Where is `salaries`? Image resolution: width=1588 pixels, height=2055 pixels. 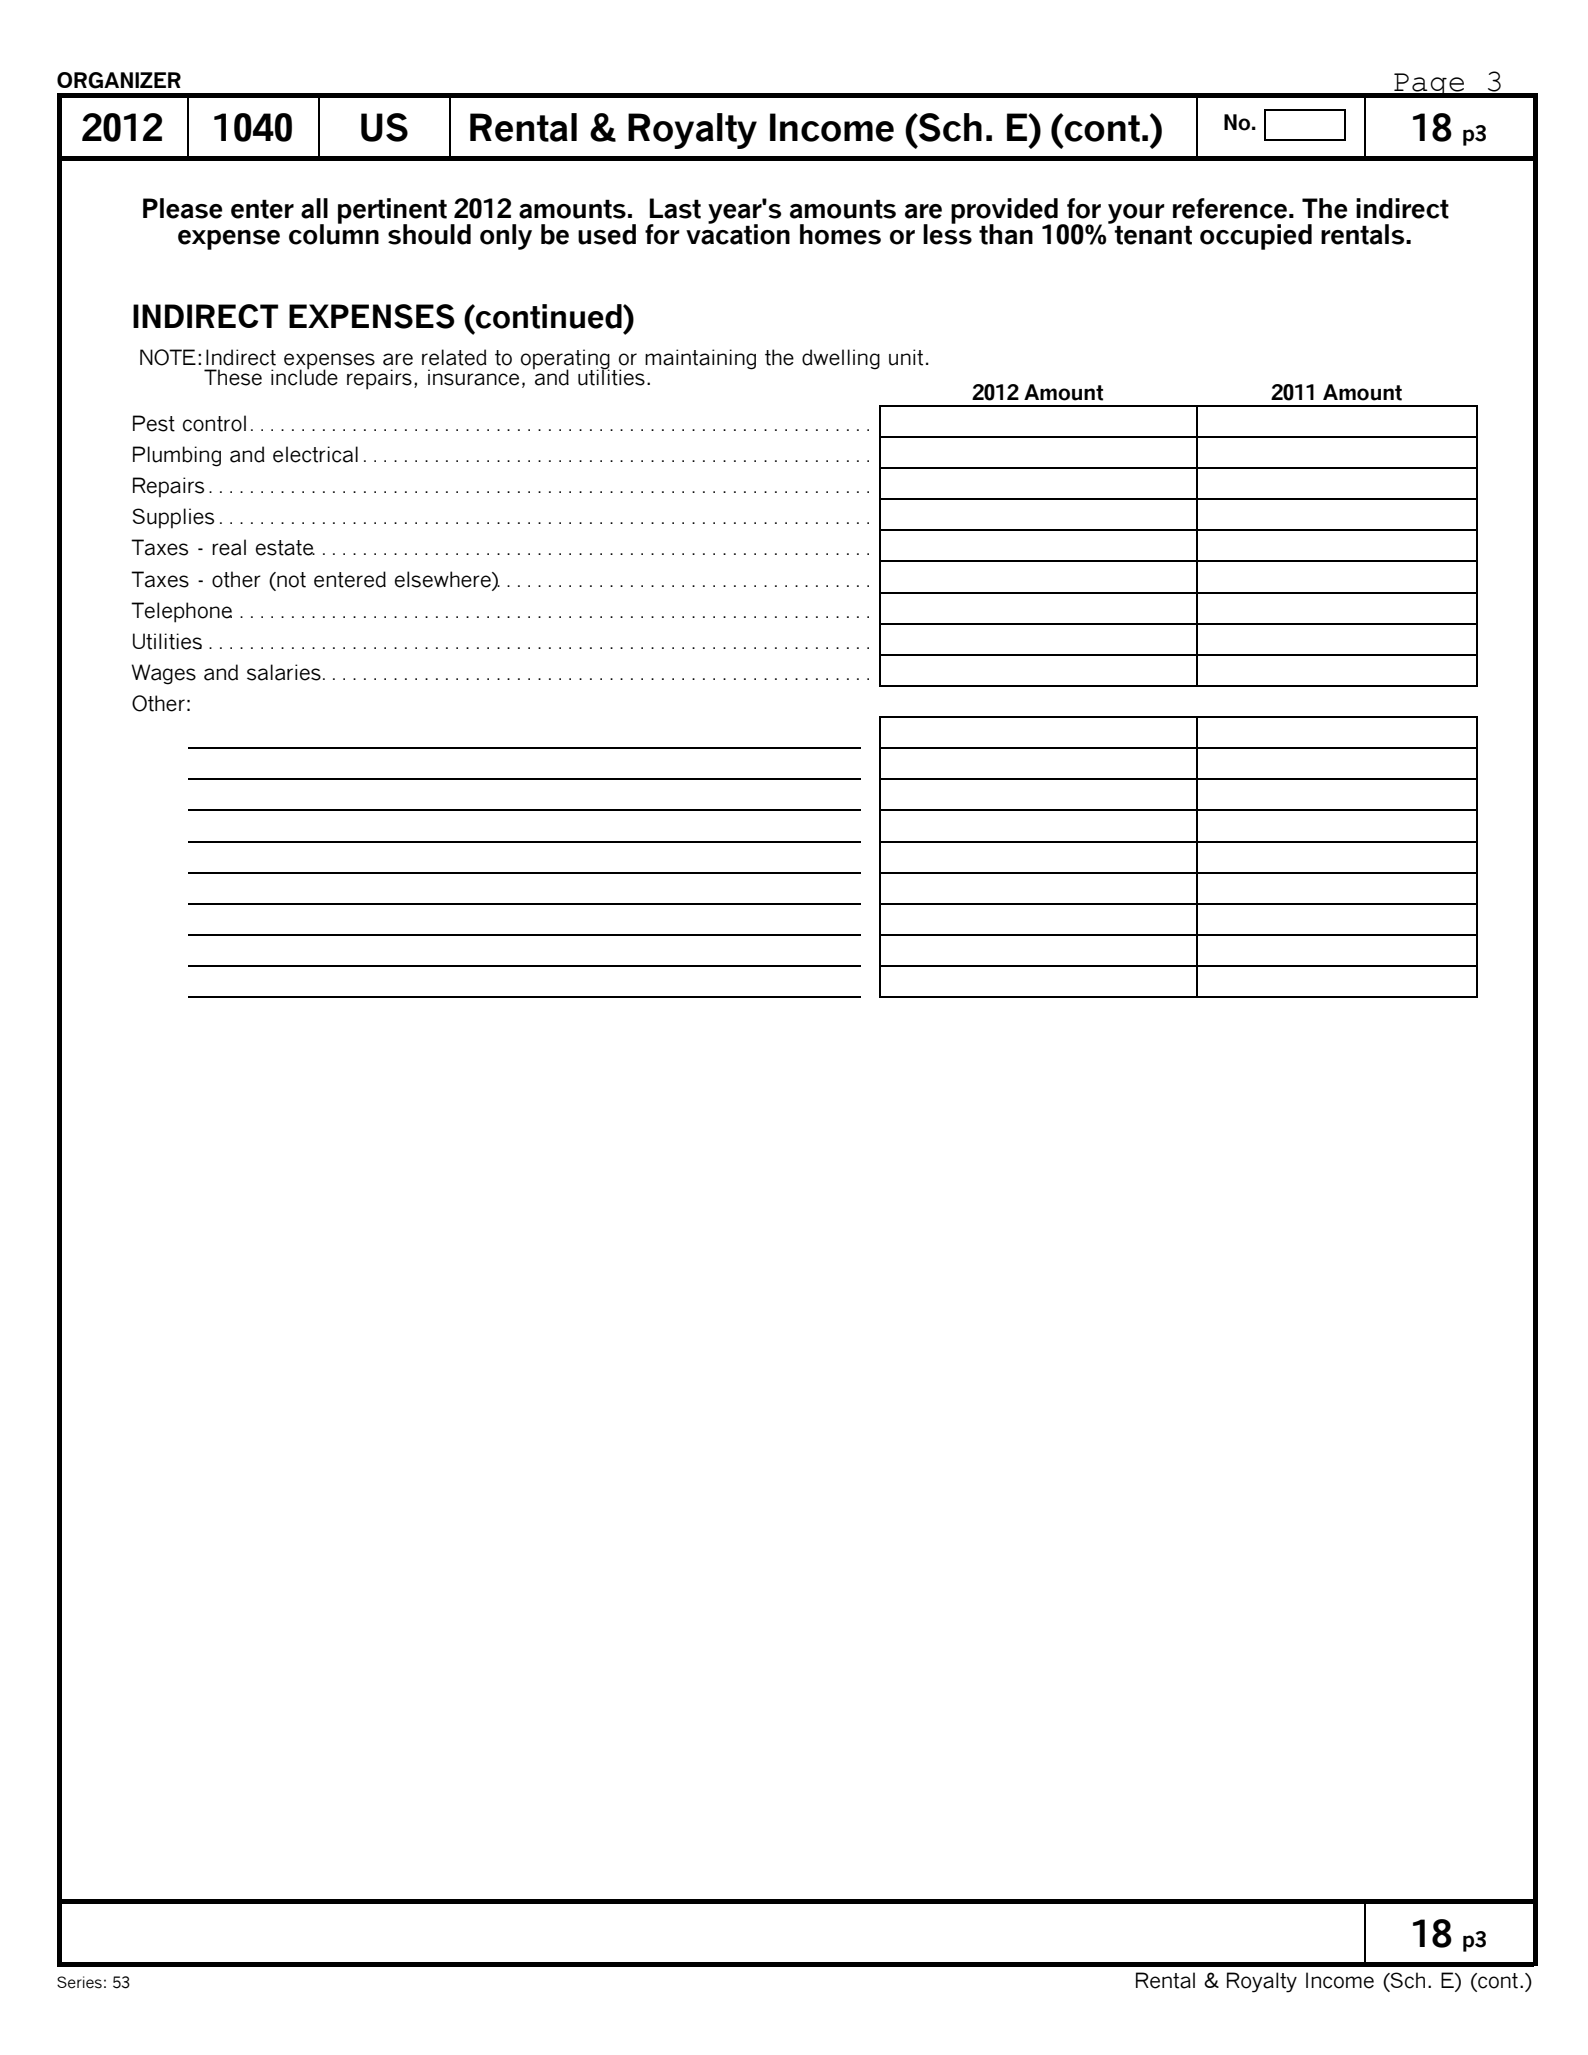
salaries is located at coordinates (284, 672).
